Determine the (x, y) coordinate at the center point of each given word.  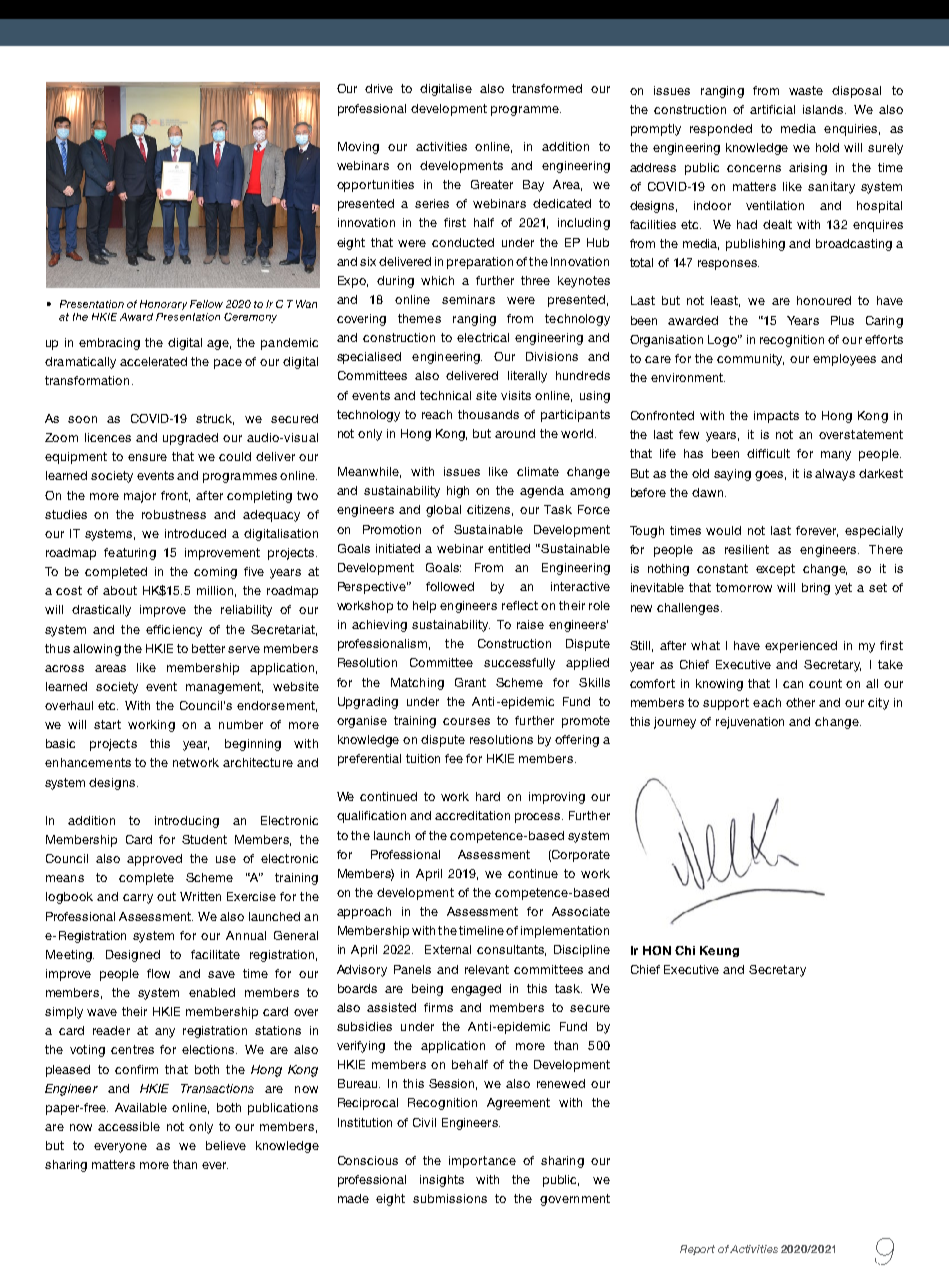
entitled (509, 548)
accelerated (153, 361)
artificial (772, 109)
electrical (483, 337)
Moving (358, 148)
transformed (547, 88)
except (775, 570)
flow (158, 973)
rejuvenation (750, 723)
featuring (130, 554)
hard (488, 796)
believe (226, 1145)
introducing (187, 822)
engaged (476, 990)
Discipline (582, 951)
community (750, 360)
